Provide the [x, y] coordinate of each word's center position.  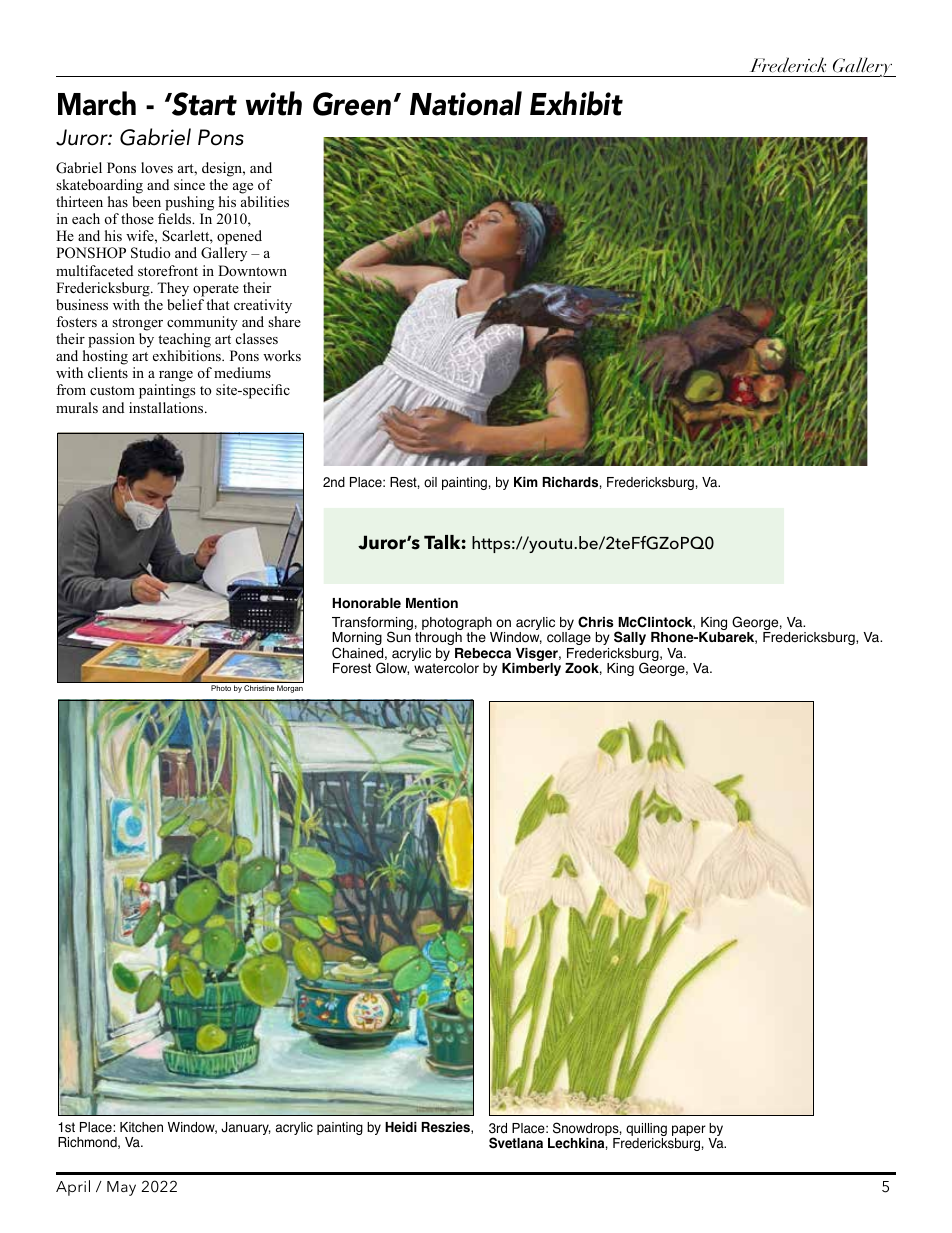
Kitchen [141, 1127]
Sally [630, 638]
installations [167, 407]
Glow [392, 668]
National [466, 103]
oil [430, 482]
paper [689, 1132]
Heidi [401, 1127]
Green [352, 104]
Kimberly [531, 669]
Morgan [290, 689]
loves [157, 167]
